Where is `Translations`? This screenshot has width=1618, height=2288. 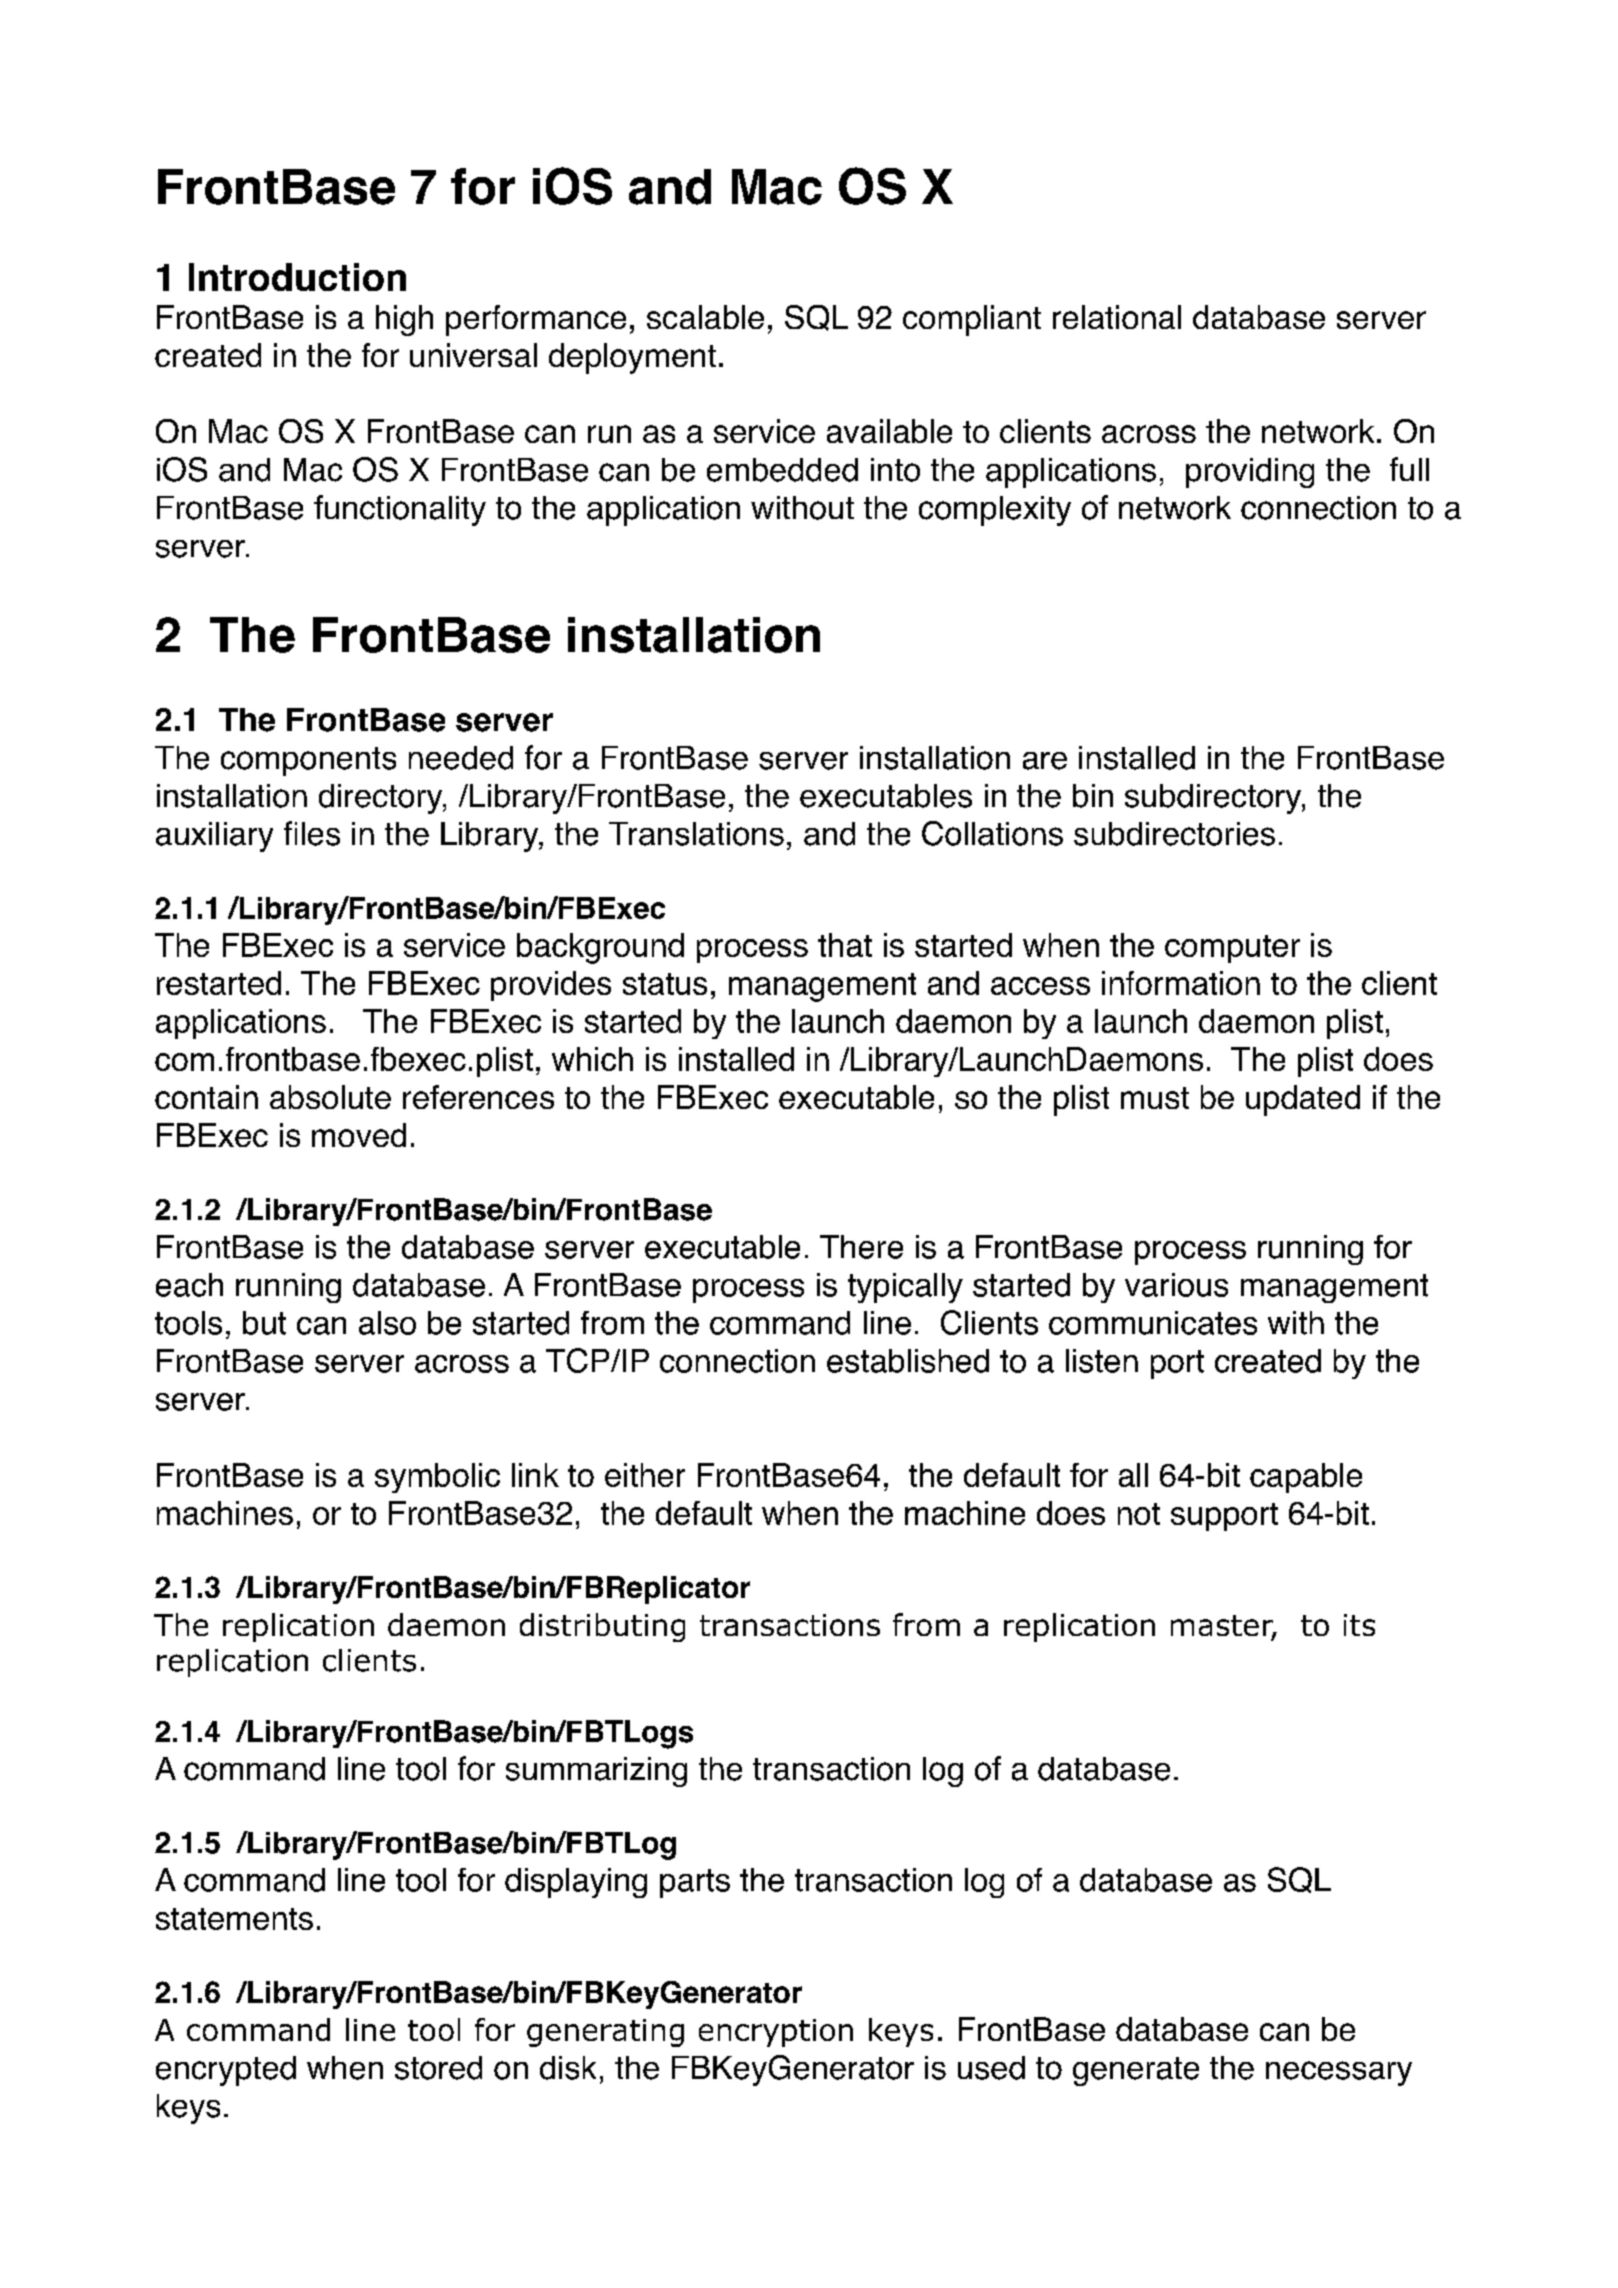 Translations is located at coordinates (696, 834).
